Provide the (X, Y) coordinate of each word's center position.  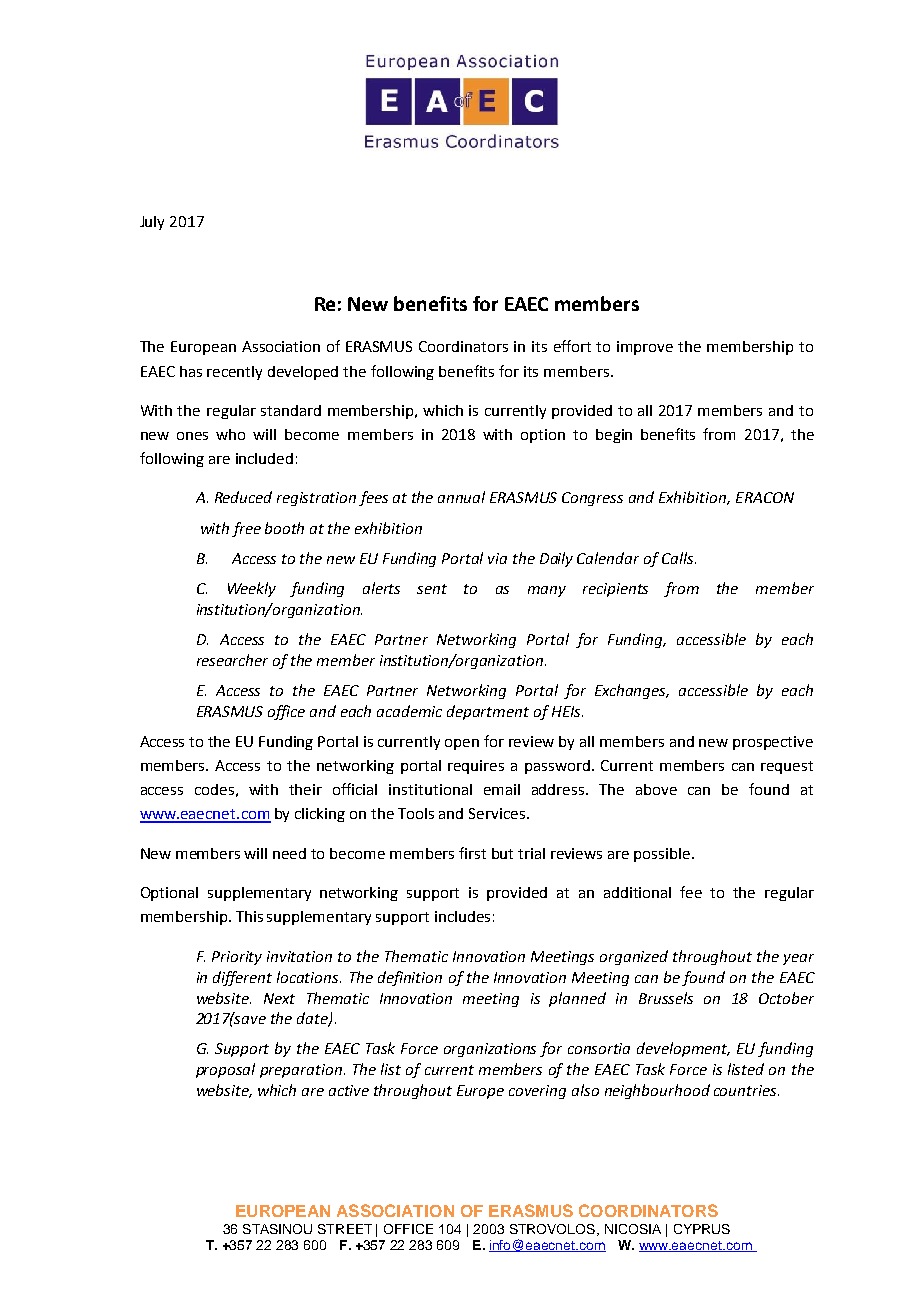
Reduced (243, 497)
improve (645, 348)
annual (461, 497)
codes (214, 789)
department (488, 712)
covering (537, 1092)
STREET (345, 1229)
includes (462, 916)
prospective (773, 743)
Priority (237, 958)
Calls (679, 558)
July (152, 223)
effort (572, 346)
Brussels (666, 998)
